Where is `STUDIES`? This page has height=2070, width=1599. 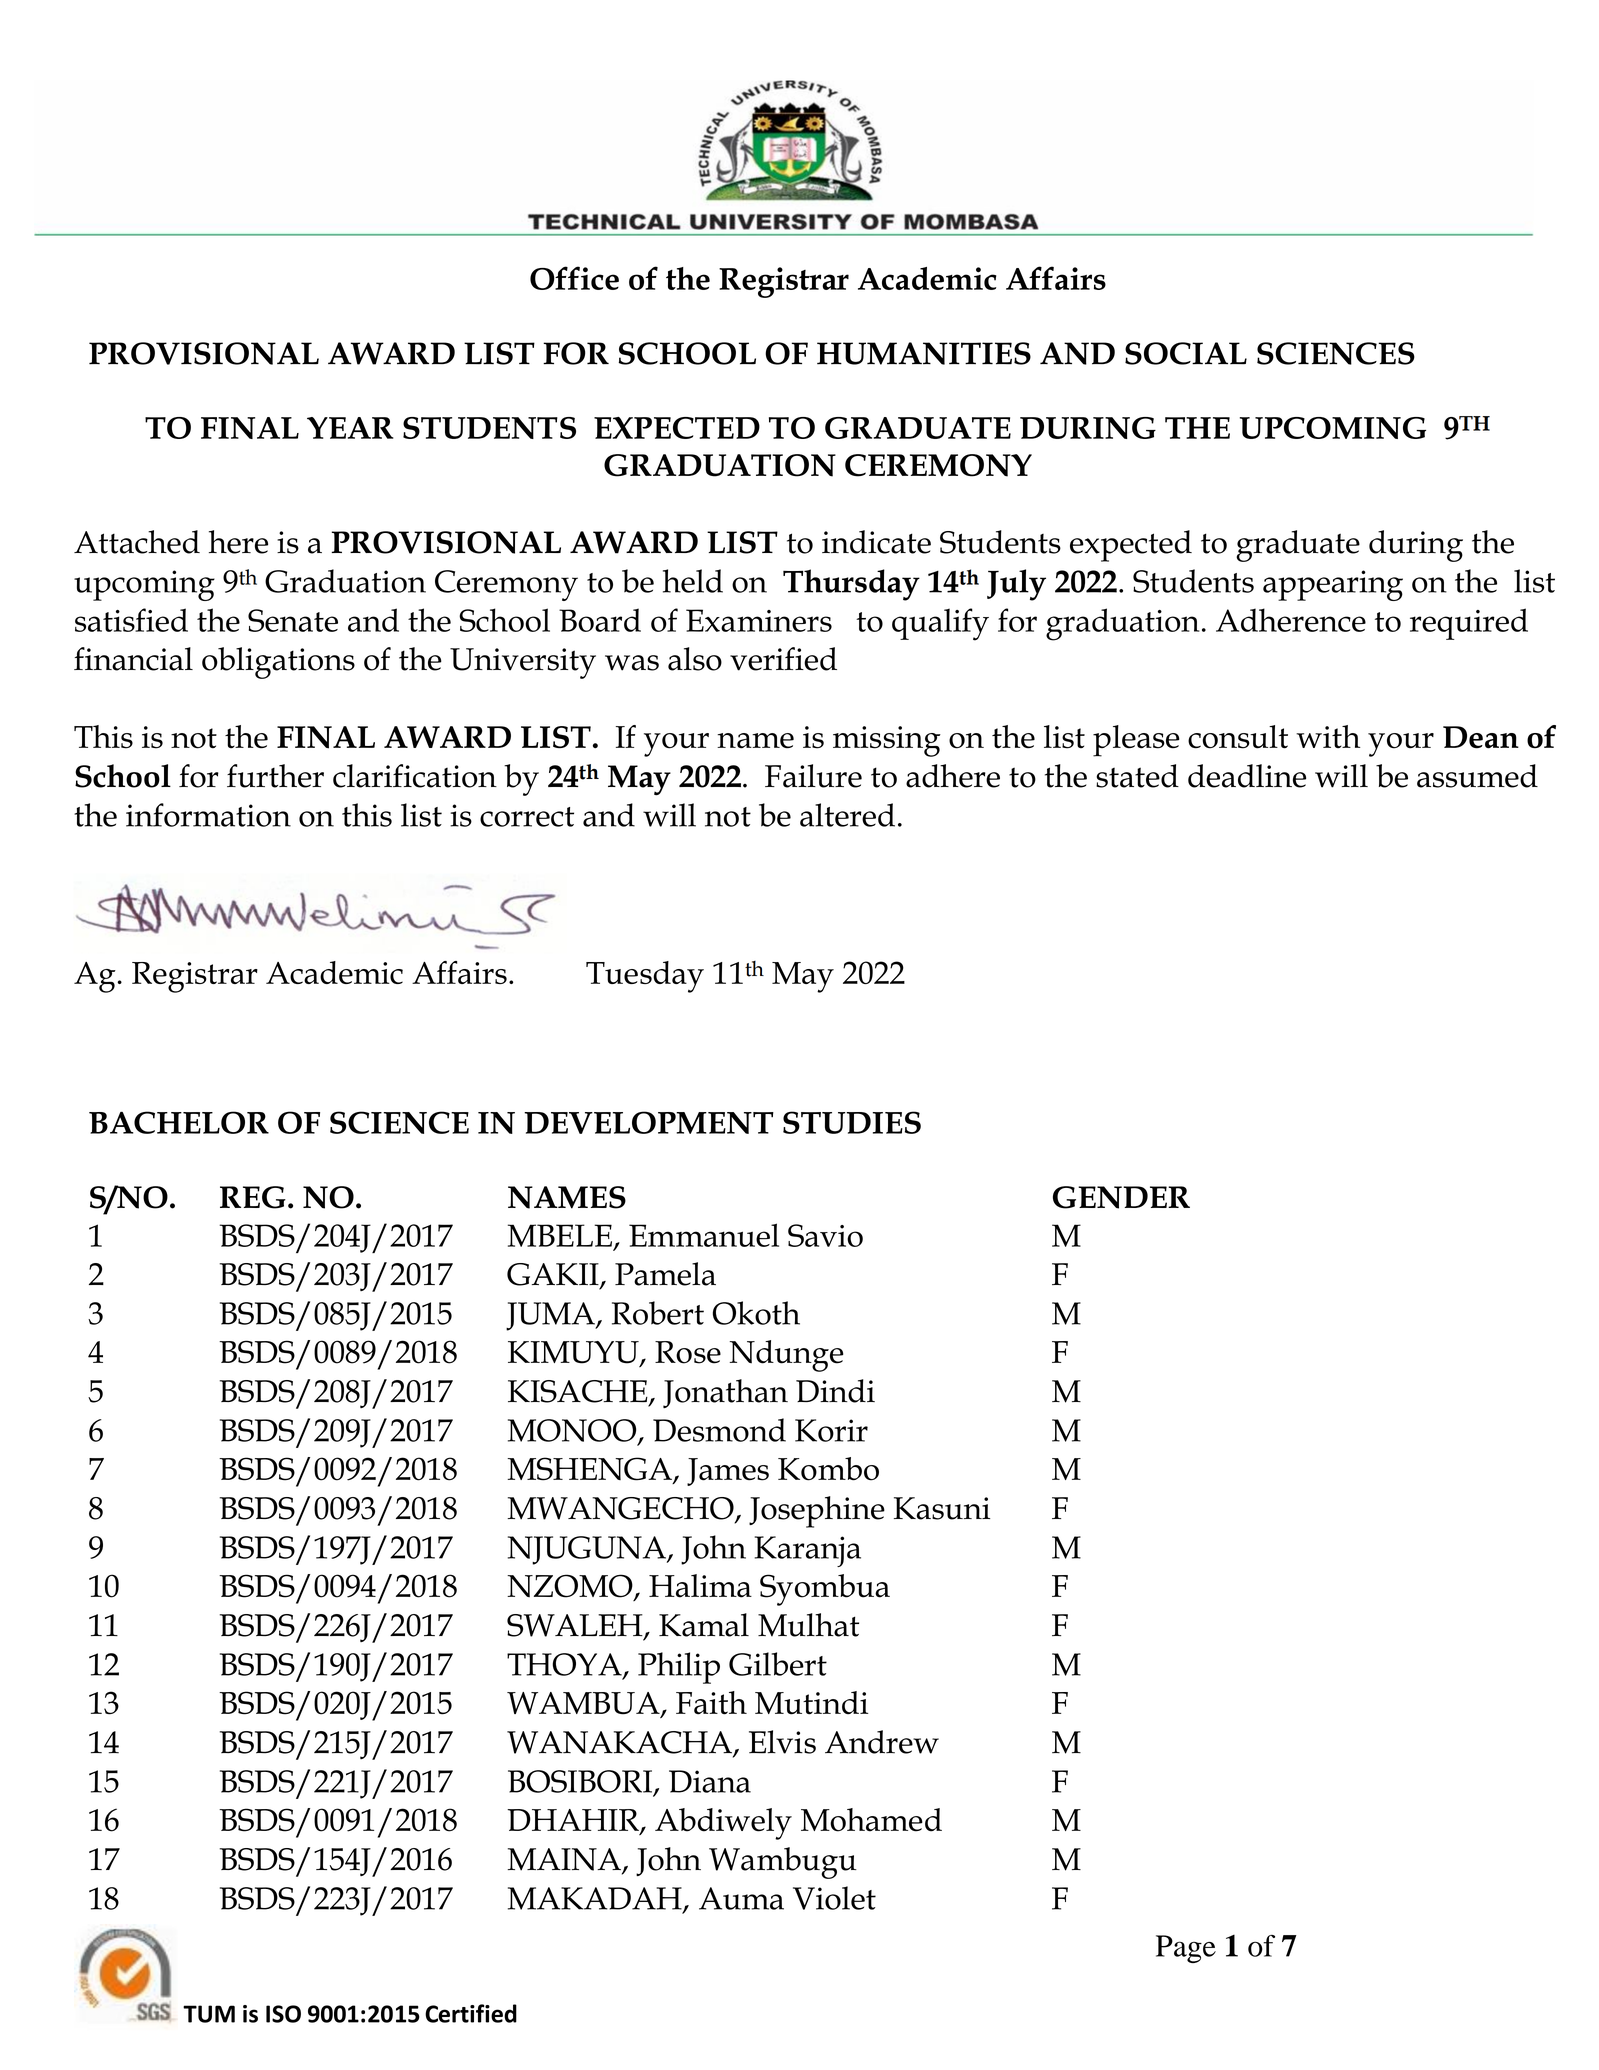 STUDIES is located at coordinates (852, 1122).
